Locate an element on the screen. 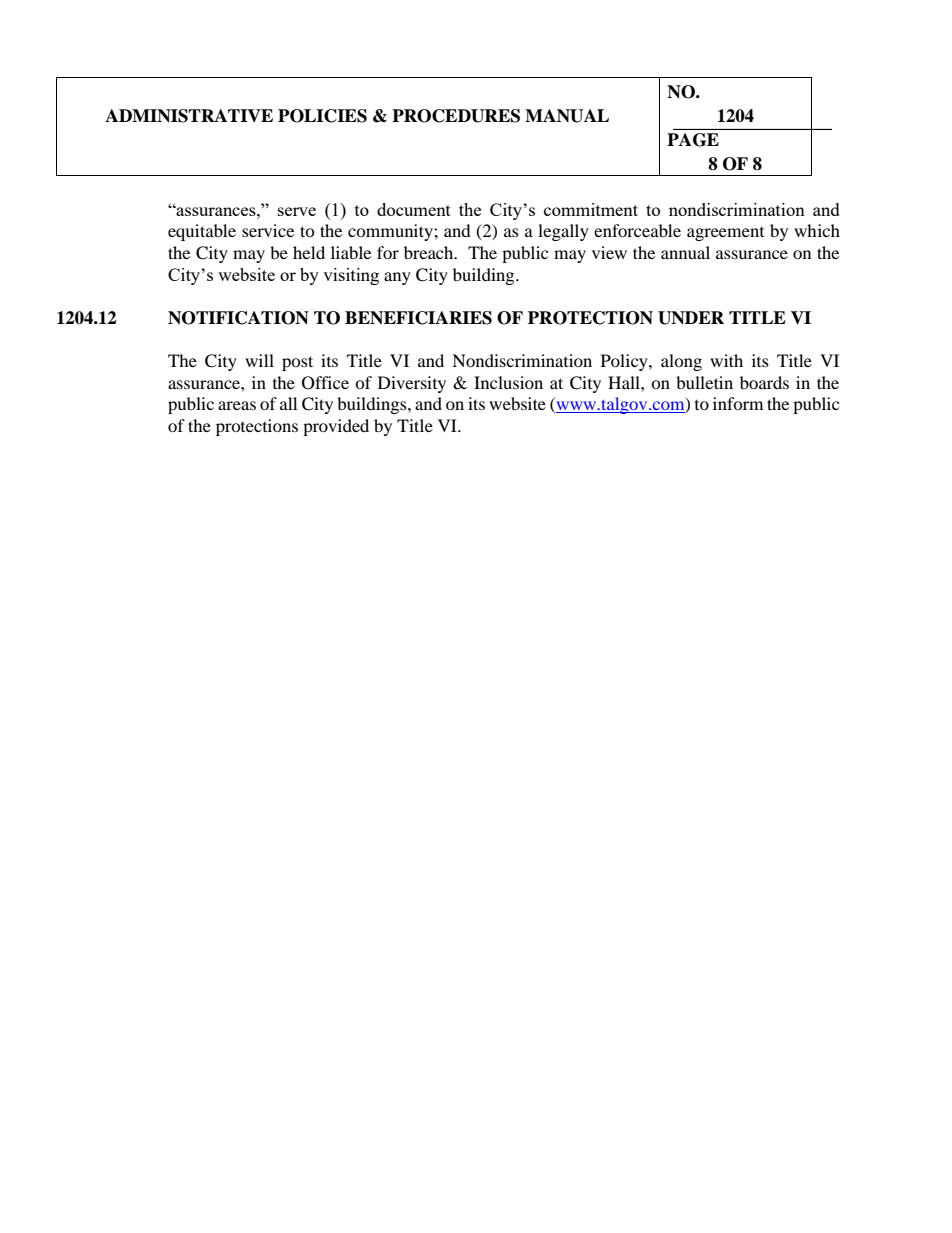  breach is located at coordinates (430, 252).
